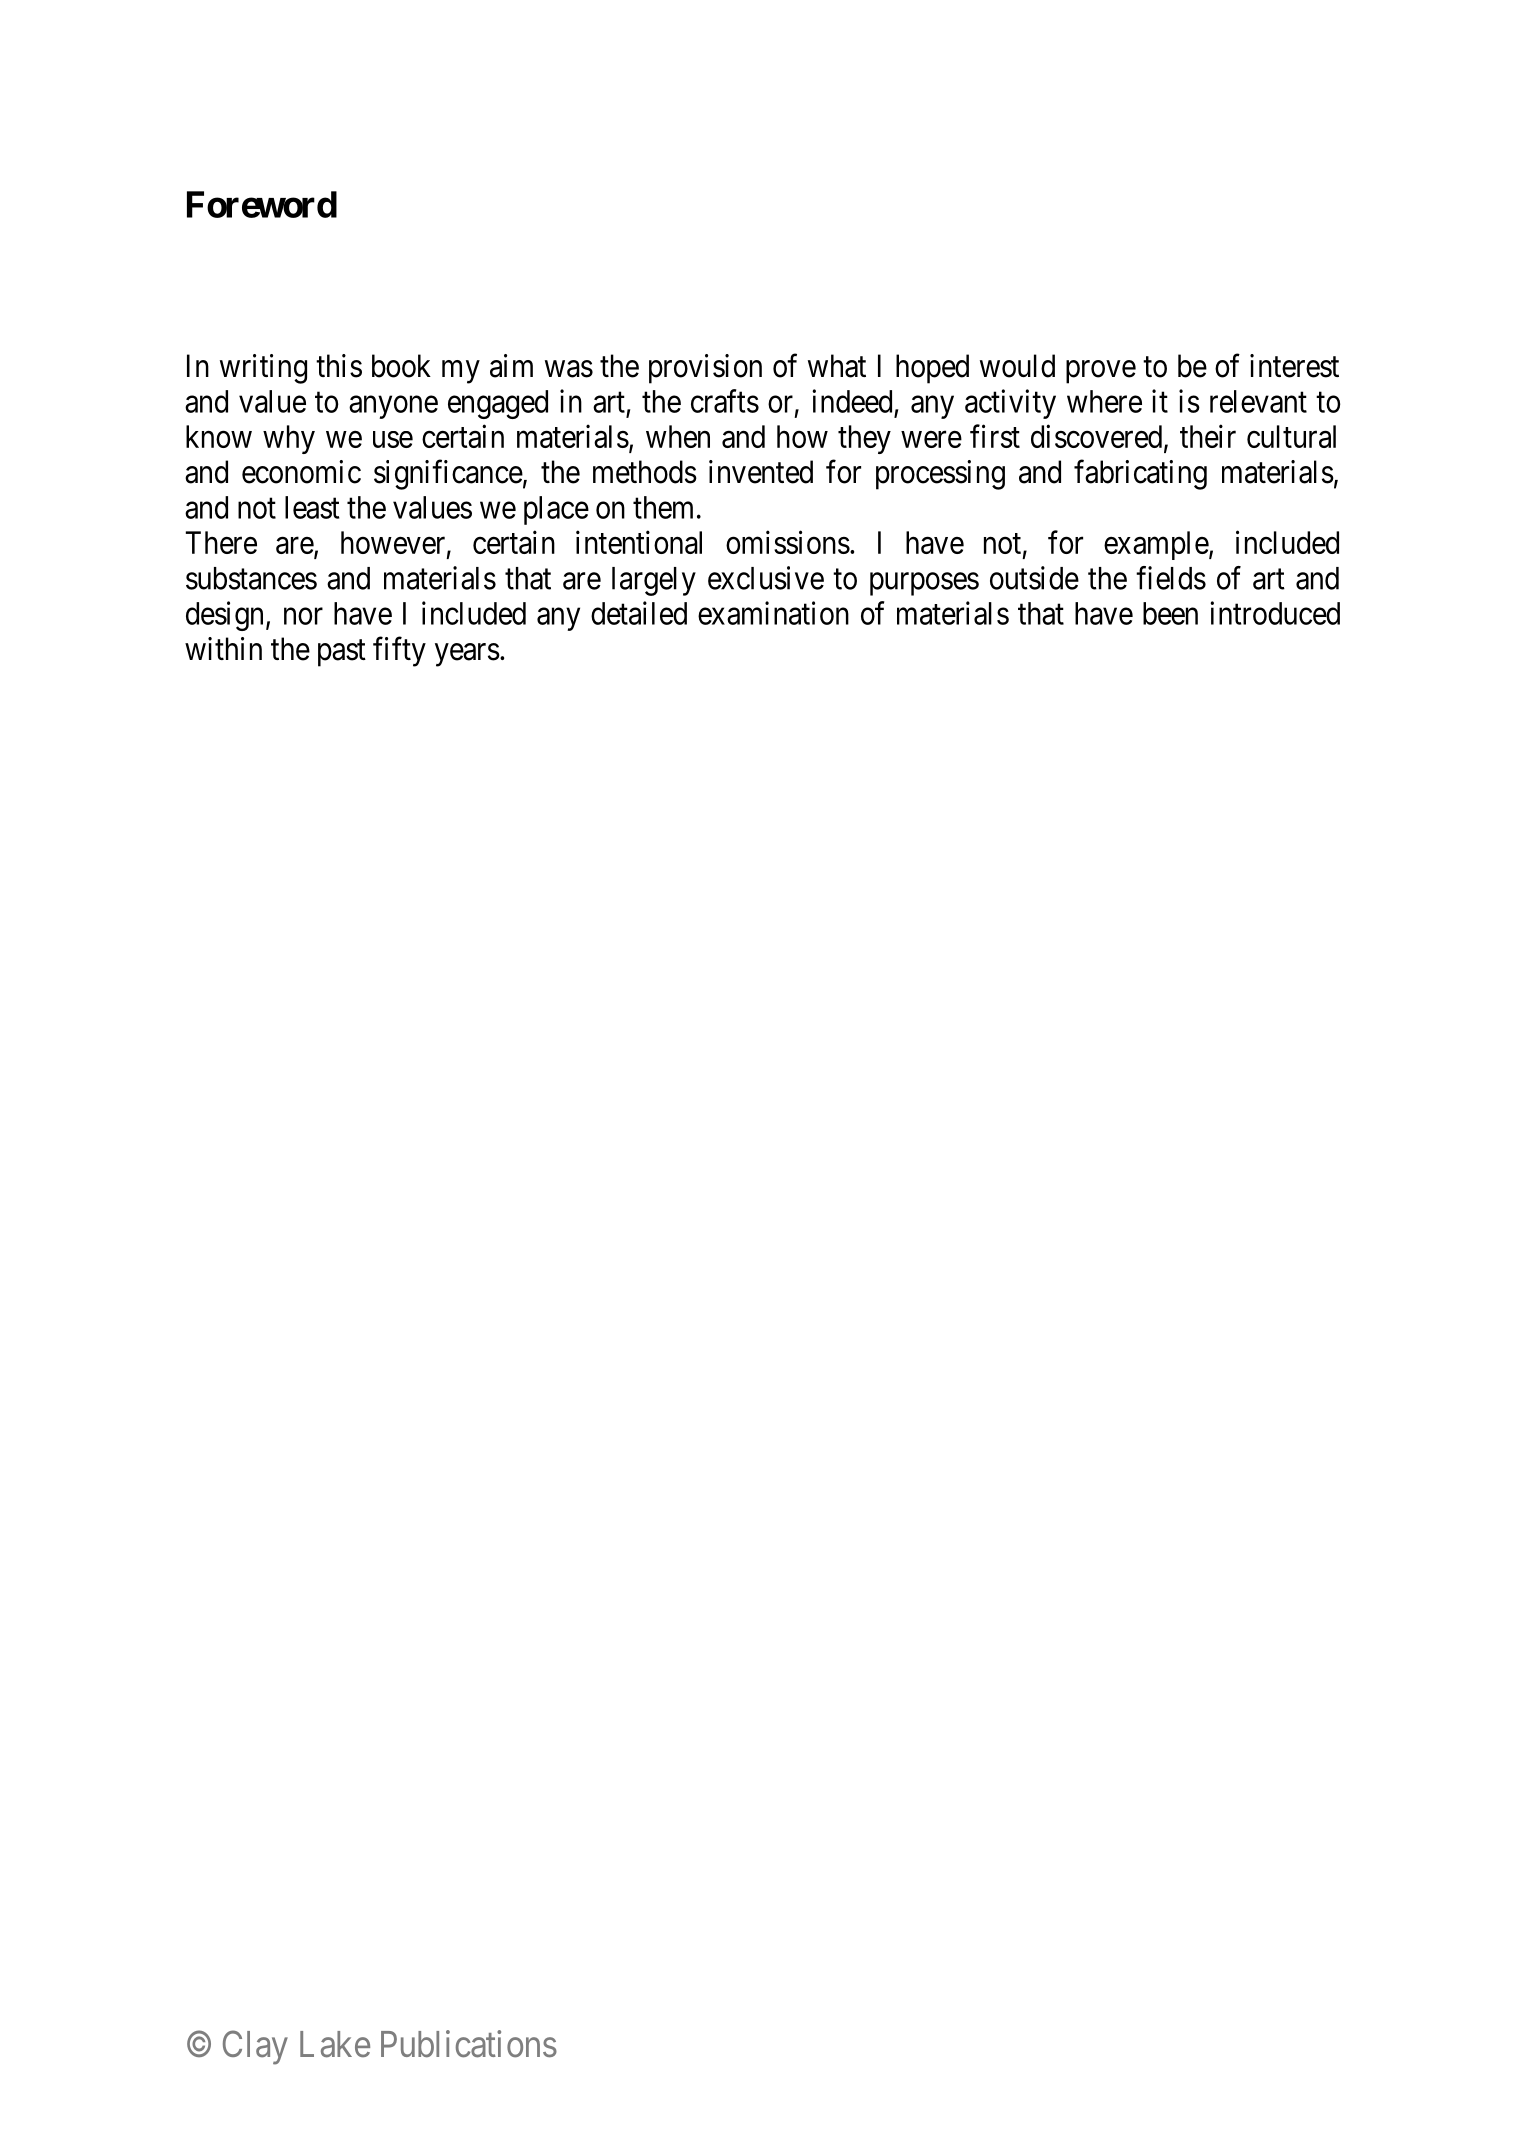  I want to click on provision, so click(705, 369).
